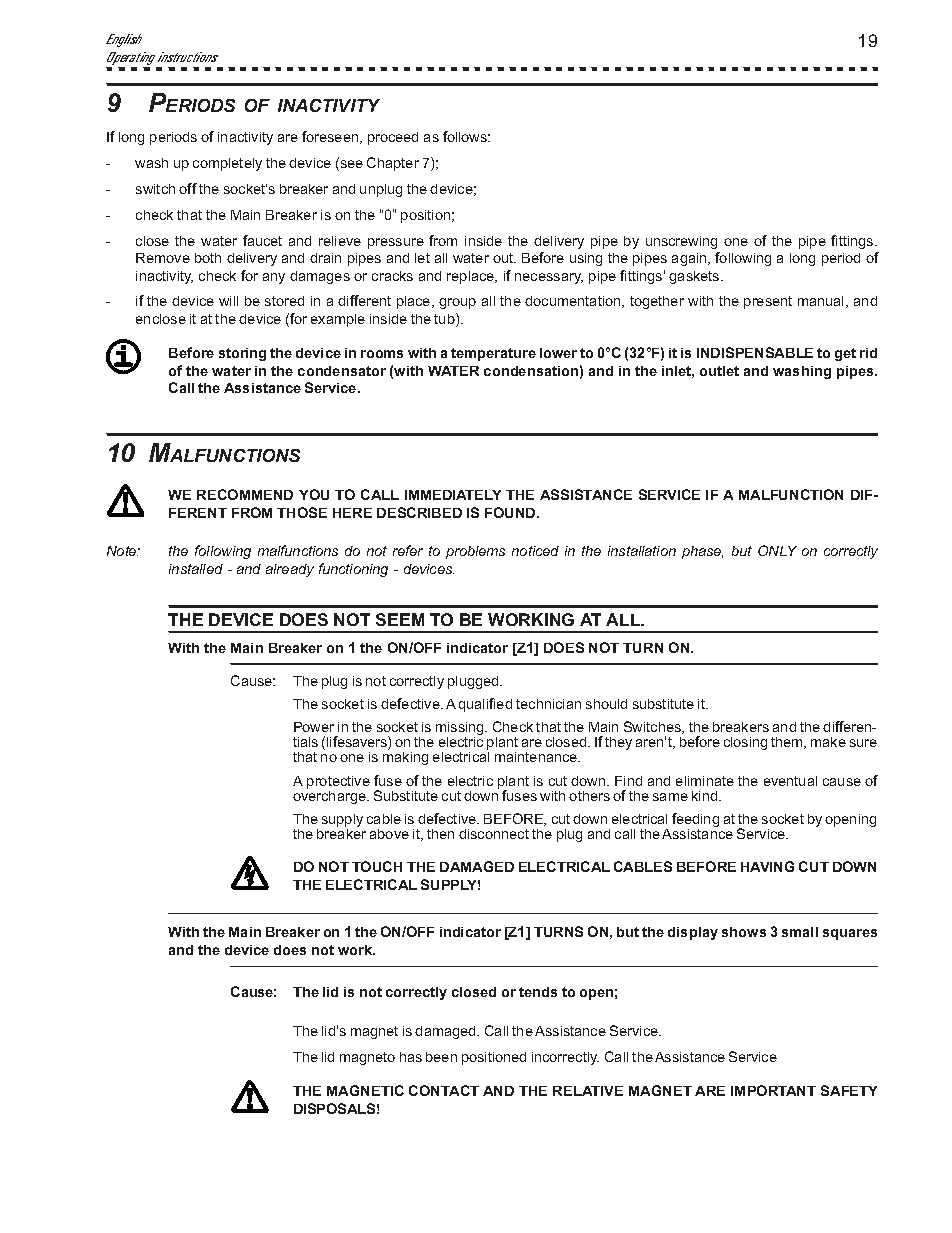 The height and width of the screenshot is (1233, 952). Describe the element at coordinates (441, 1057) in the screenshot. I see `been` at that location.
